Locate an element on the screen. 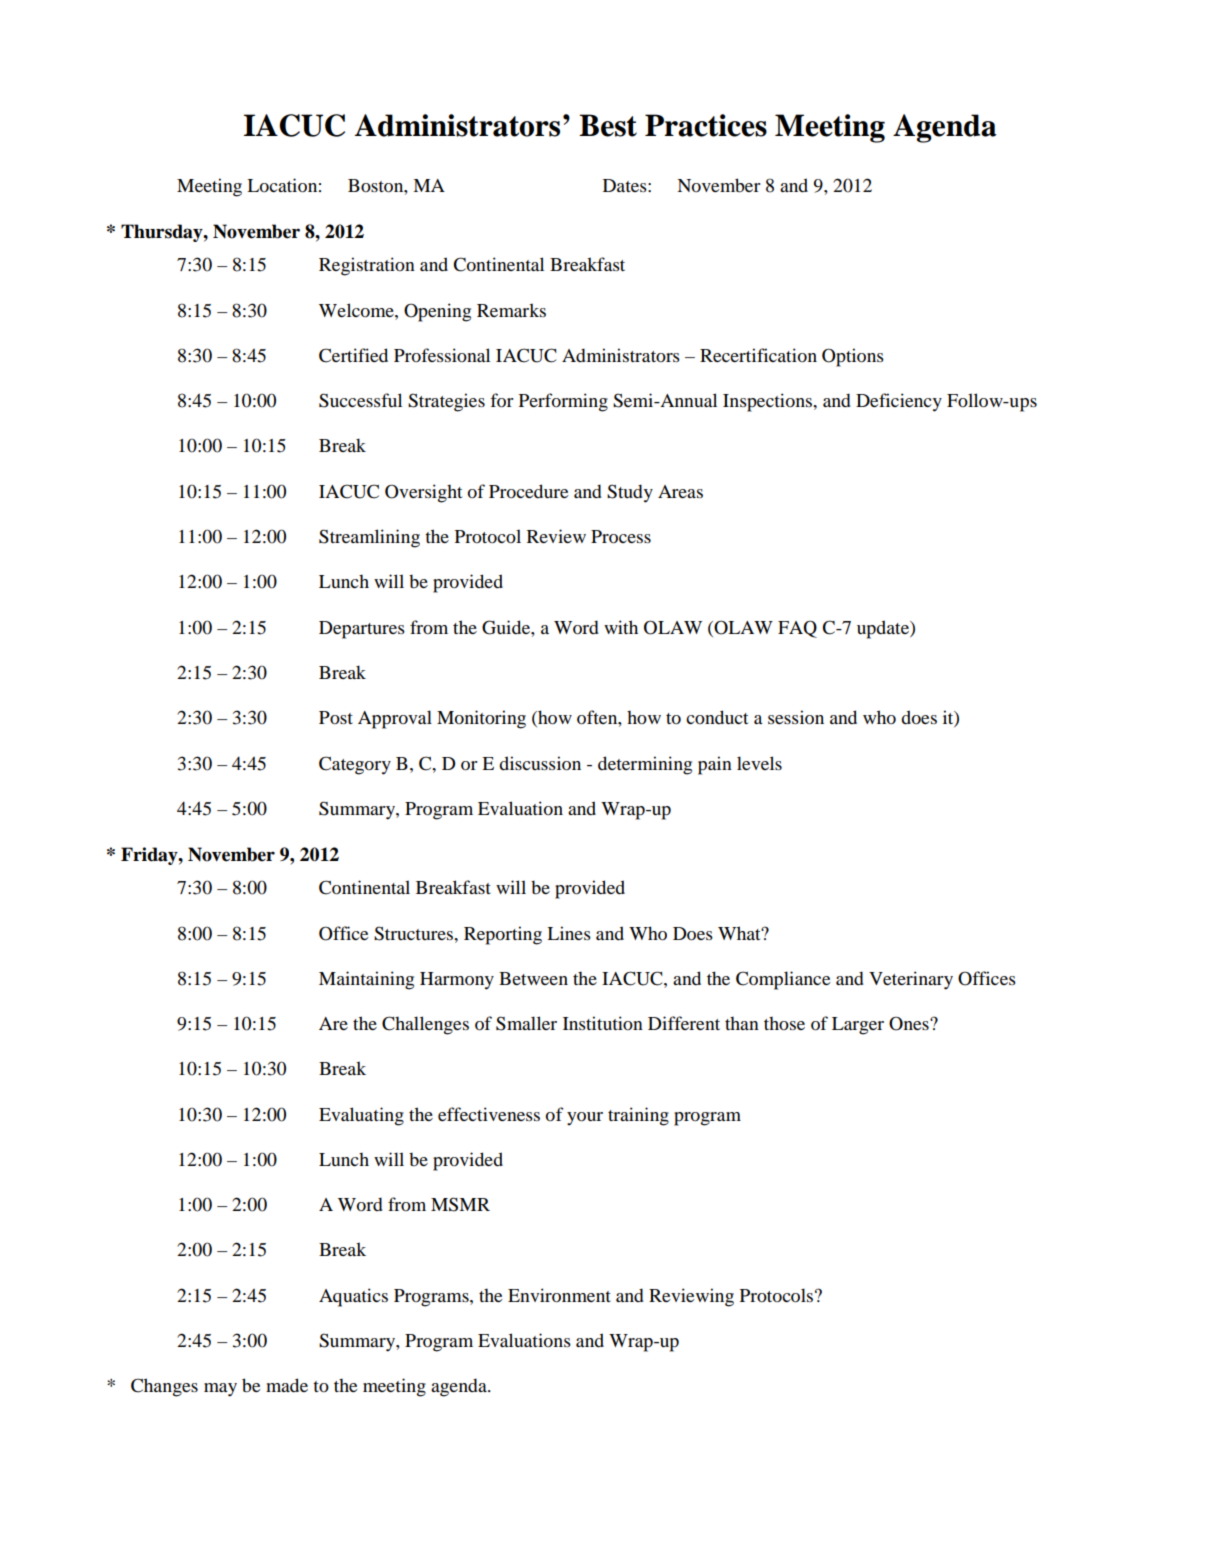 The width and height of the screenshot is (1205, 1560). Registration is located at coordinates (367, 266).
